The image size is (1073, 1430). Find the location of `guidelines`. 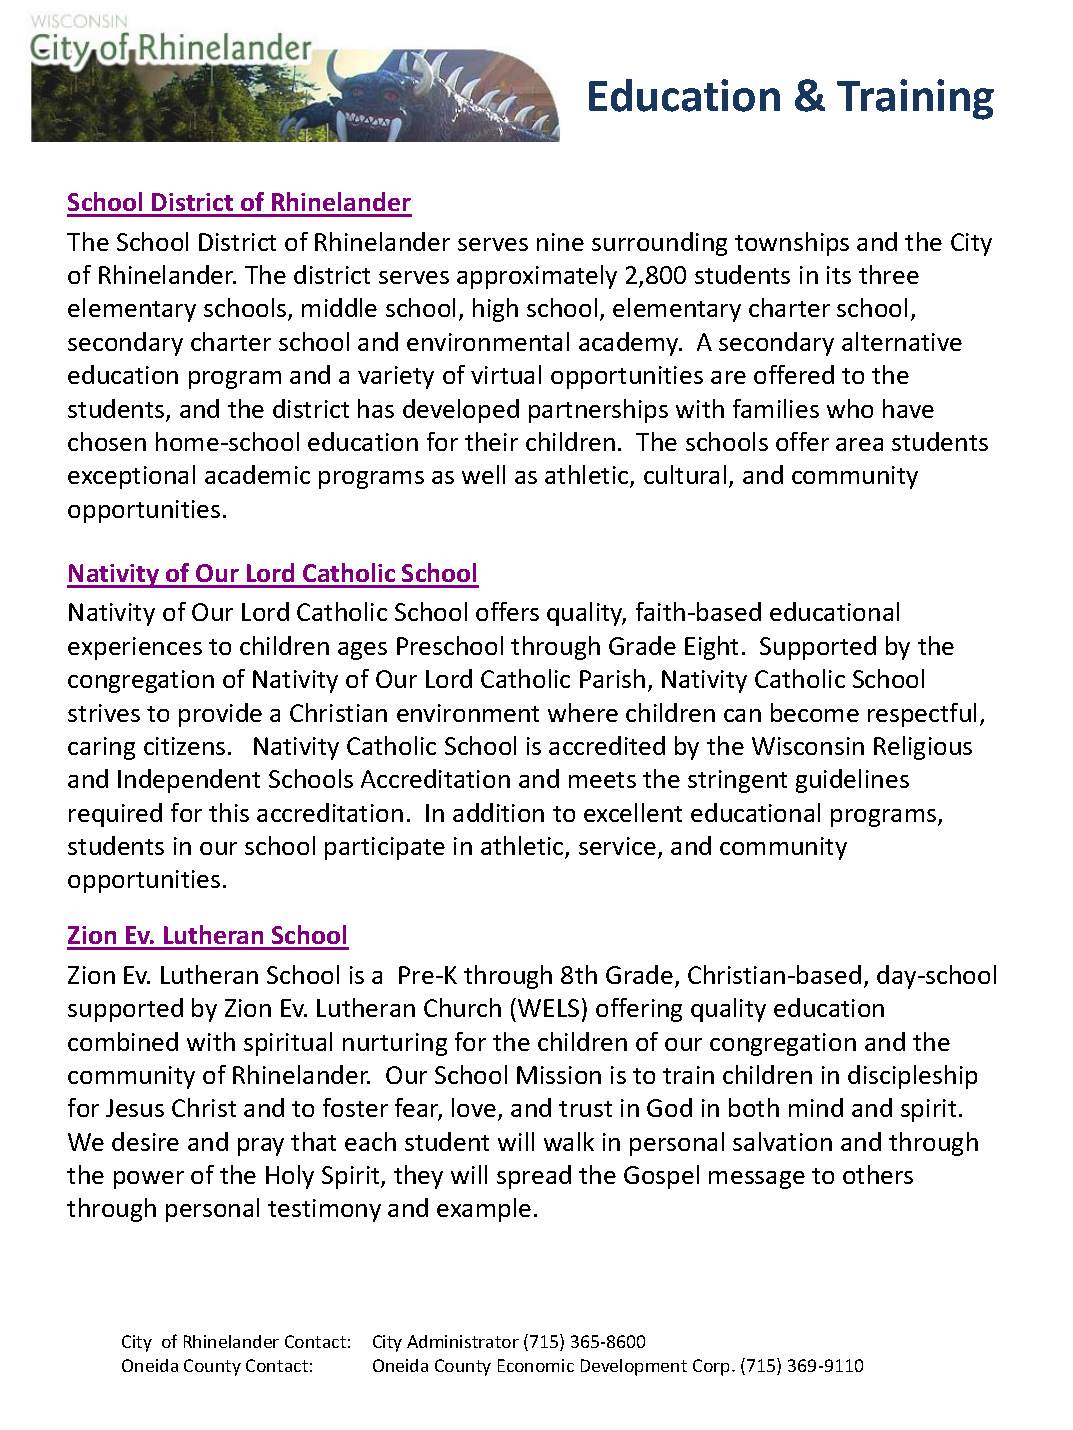

guidelines is located at coordinates (852, 781).
